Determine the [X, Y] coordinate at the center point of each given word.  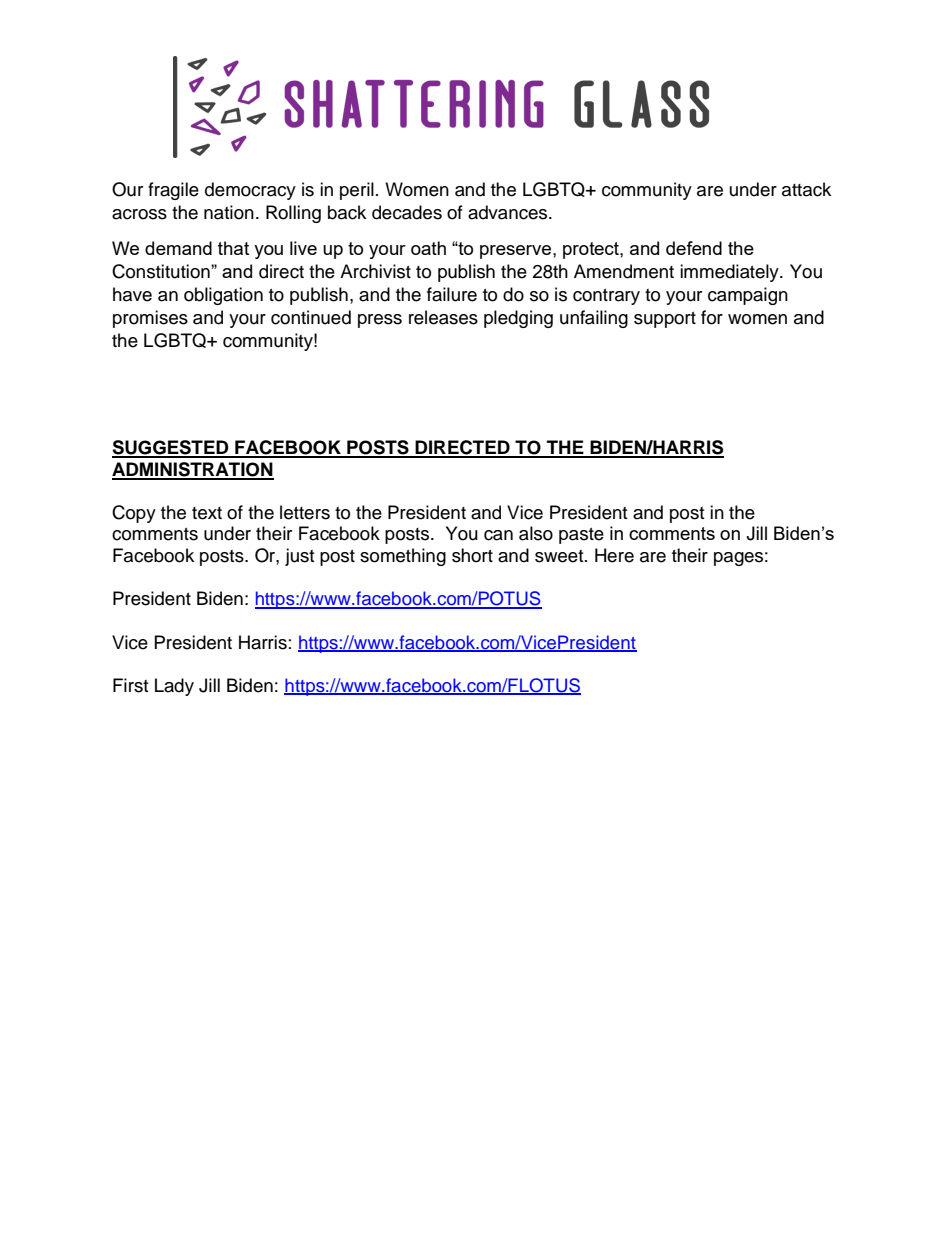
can [498, 535]
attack [806, 189]
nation [229, 212]
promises [150, 319]
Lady [174, 687]
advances [509, 212]
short [472, 555]
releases [443, 317]
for [712, 317]
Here [614, 555]
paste [581, 536]
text [207, 513]
